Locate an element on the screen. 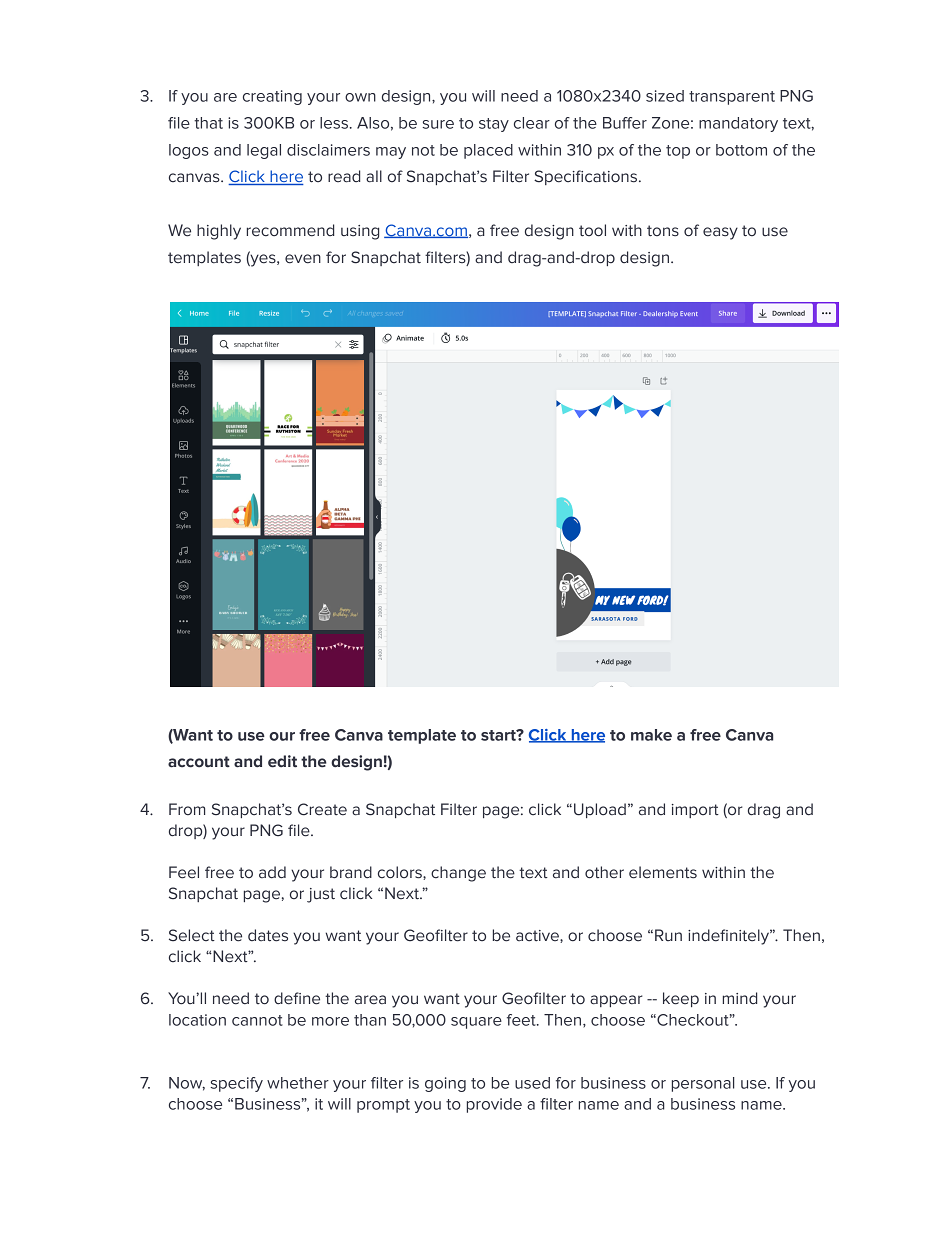 The image size is (952, 1233). edit is located at coordinates (282, 761).
